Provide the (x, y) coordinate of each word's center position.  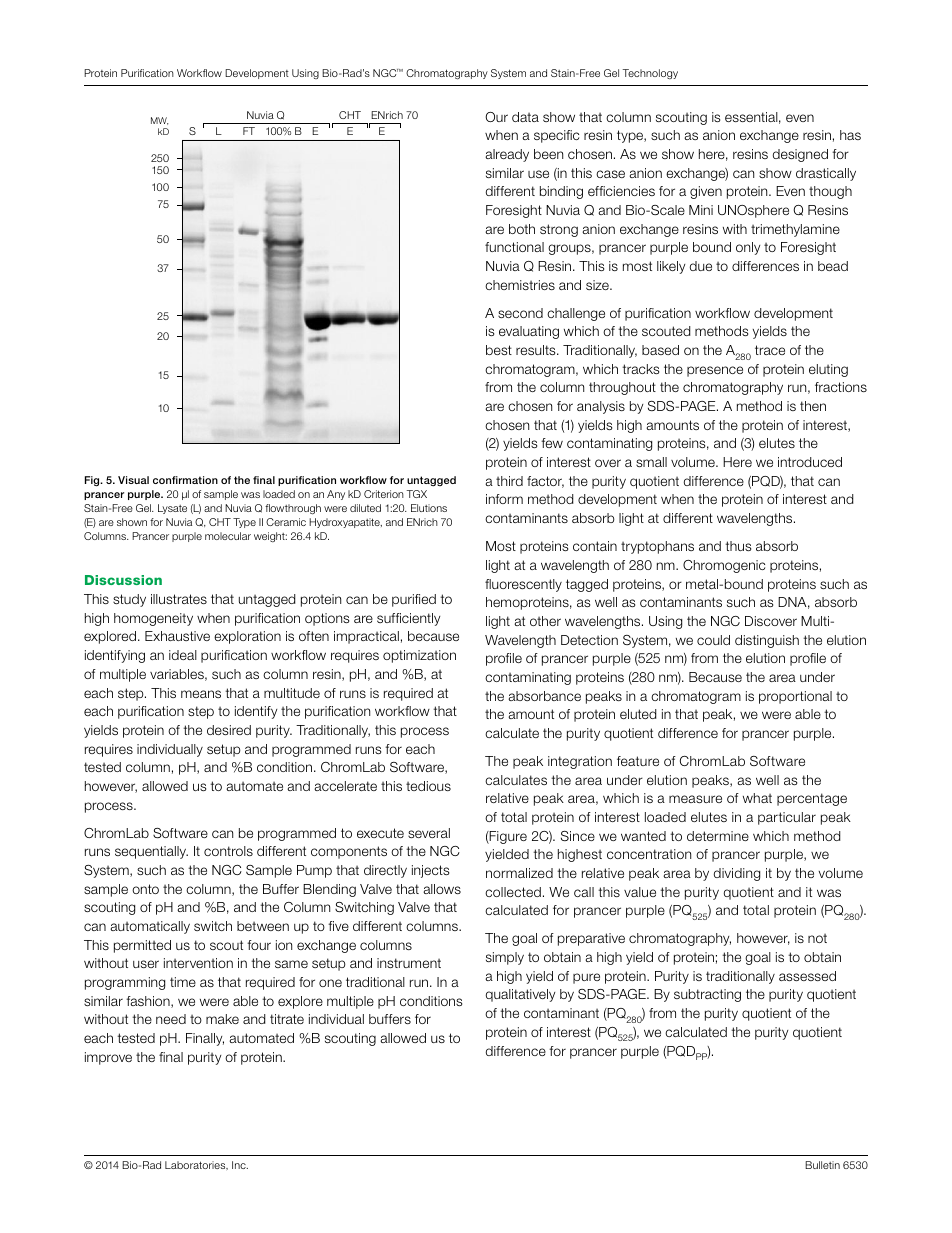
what (757, 798)
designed (800, 155)
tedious (428, 786)
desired (229, 730)
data (525, 117)
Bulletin (822, 1165)
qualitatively (520, 995)
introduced (810, 462)
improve (108, 1058)
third (509, 481)
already (507, 155)
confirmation (185, 480)
